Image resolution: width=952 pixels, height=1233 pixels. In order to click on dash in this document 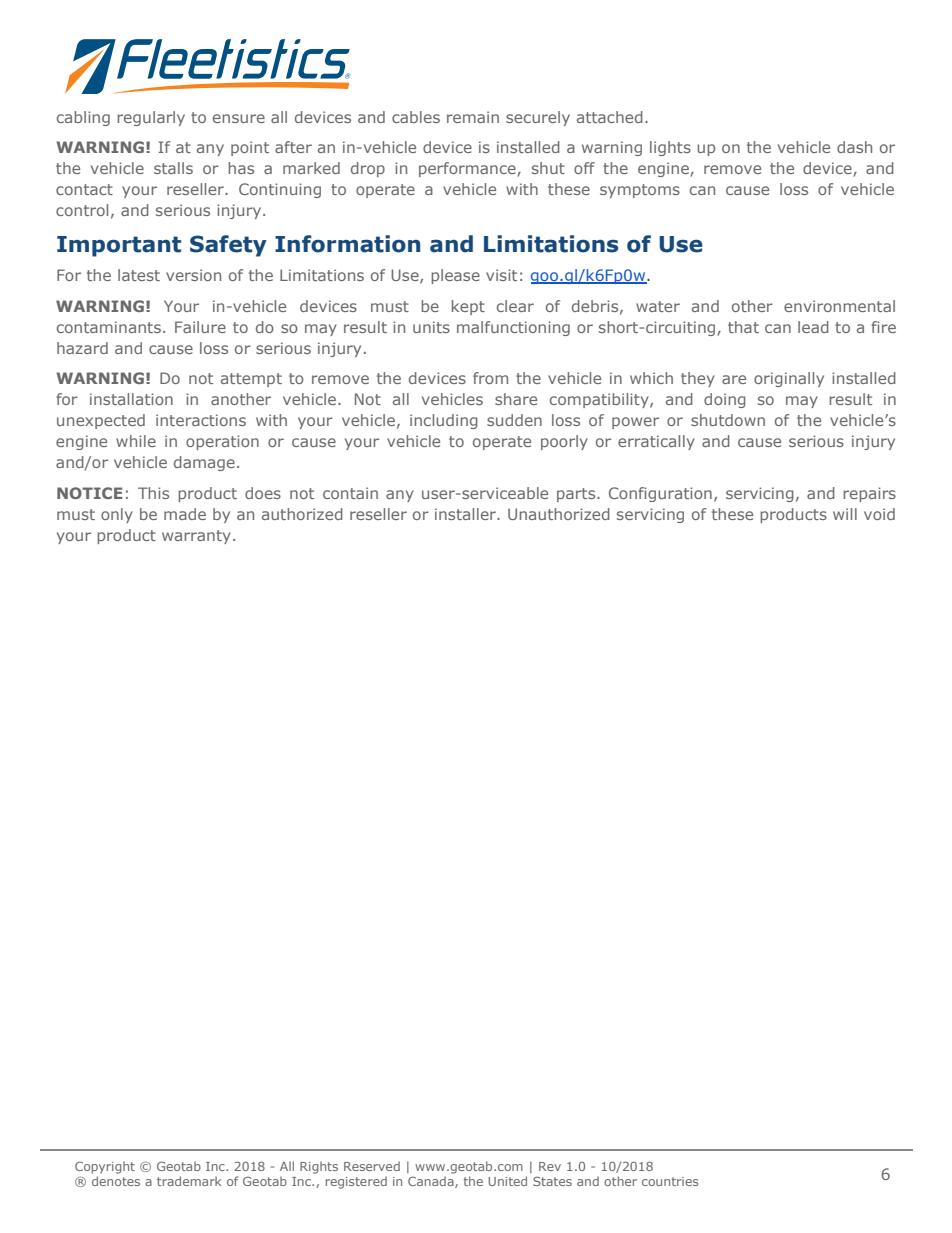, I will do `click(854, 147)`.
